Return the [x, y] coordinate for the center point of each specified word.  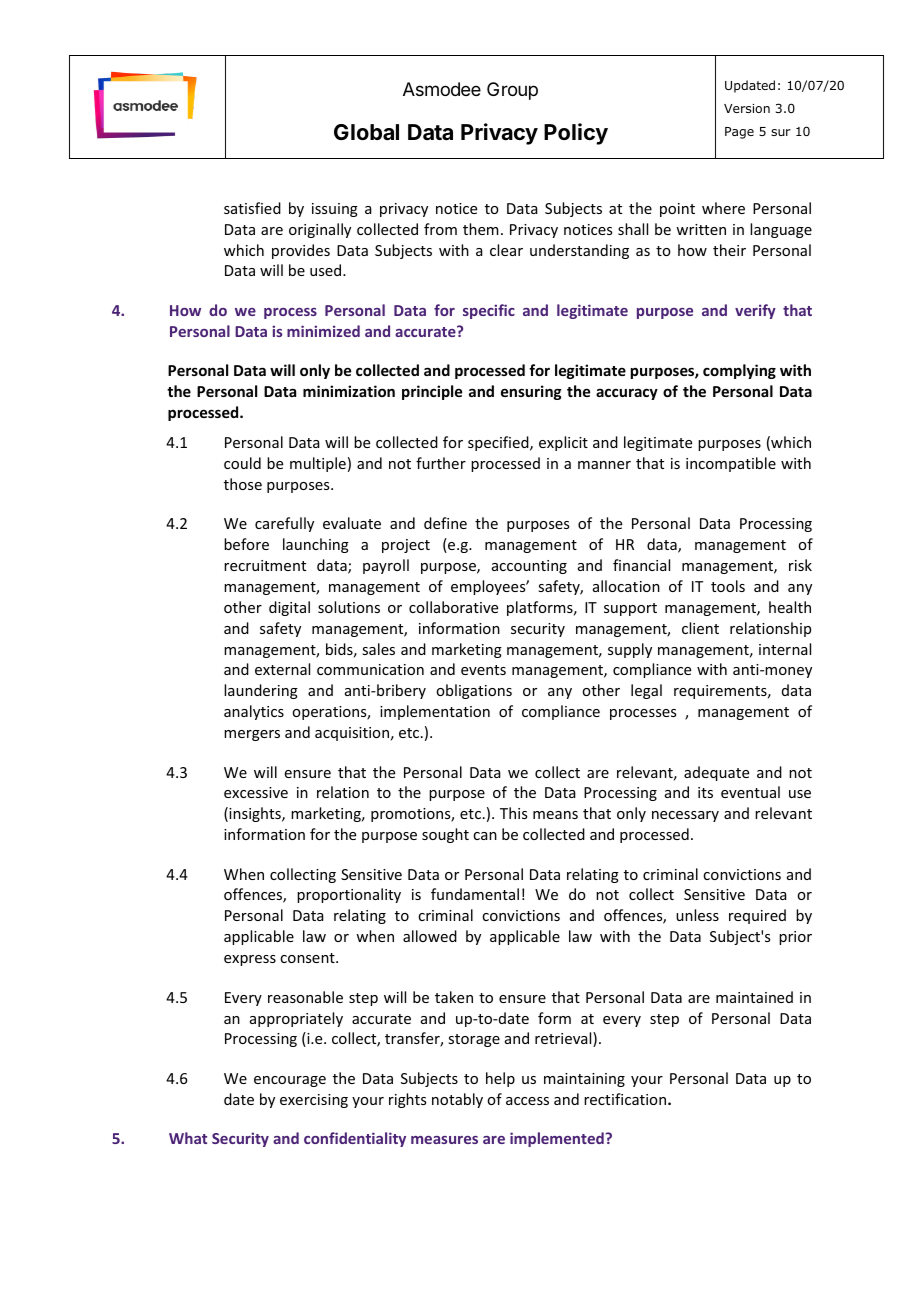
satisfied [252, 208]
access [527, 1101]
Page [739, 133]
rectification [626, 1099]
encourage [290, 1081]
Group [512, 91]
